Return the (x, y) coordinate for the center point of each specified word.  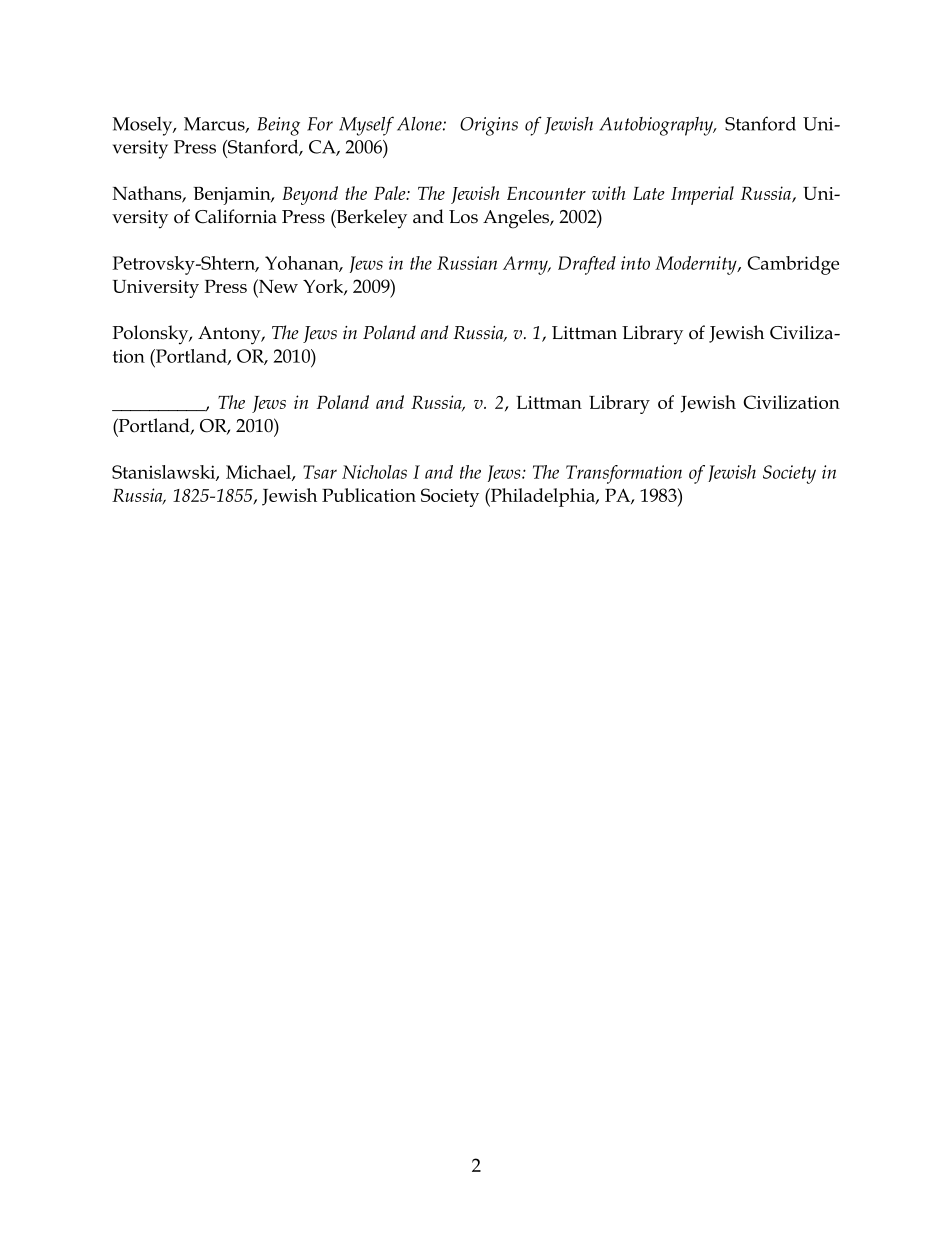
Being (279, 126)
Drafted (587, 265)
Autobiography (657, 126)
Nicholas (374, 472)
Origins (489, 126)
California (236, 216)
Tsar (320, 472)
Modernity (697, 265)
